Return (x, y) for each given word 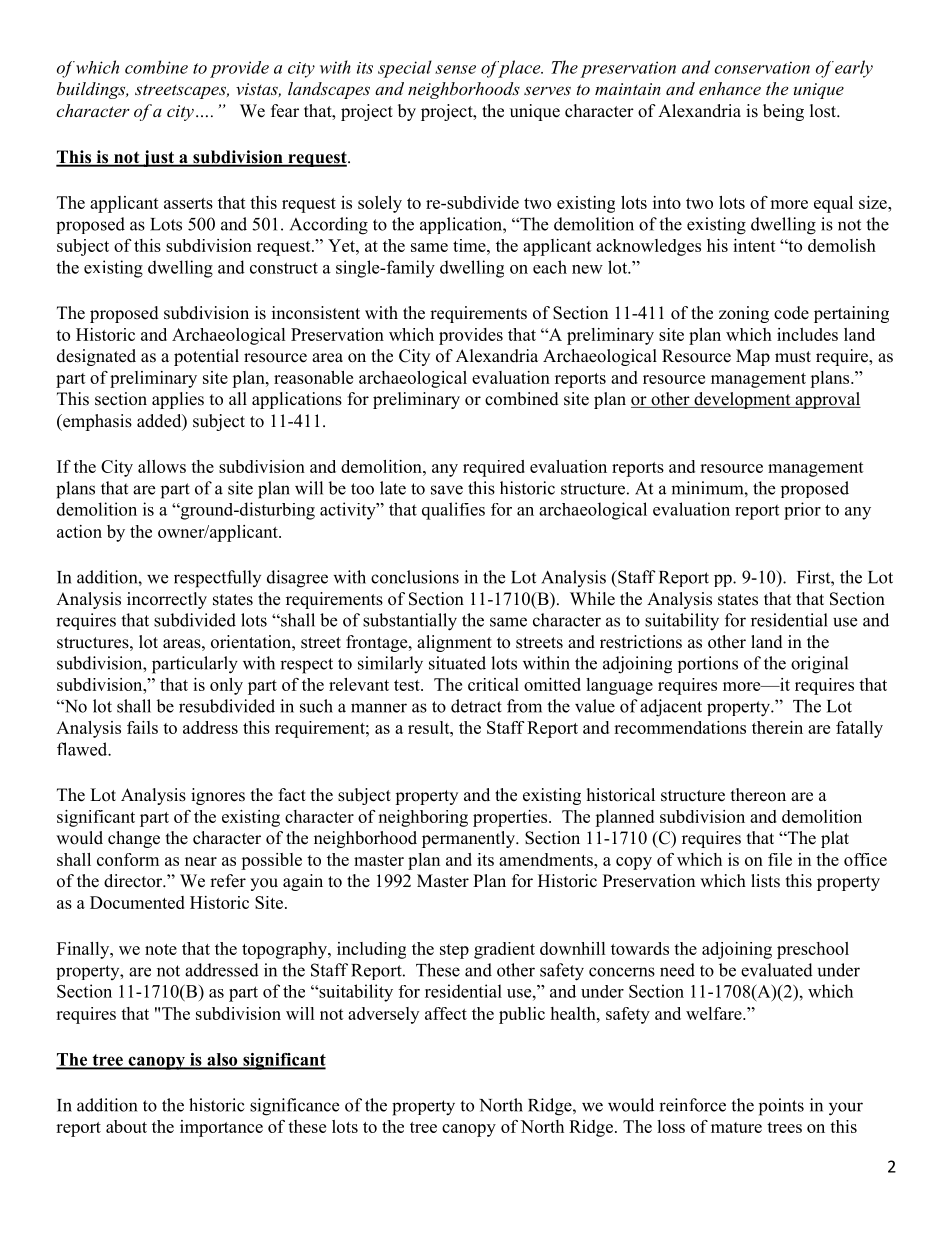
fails (142, 727)
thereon (758, 795)
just (158, 158)
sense (455, 69)
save (447, 490)
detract (476, 706)
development (742, 400)
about (126, 1126)
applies (178, 400)
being (783, 112)
